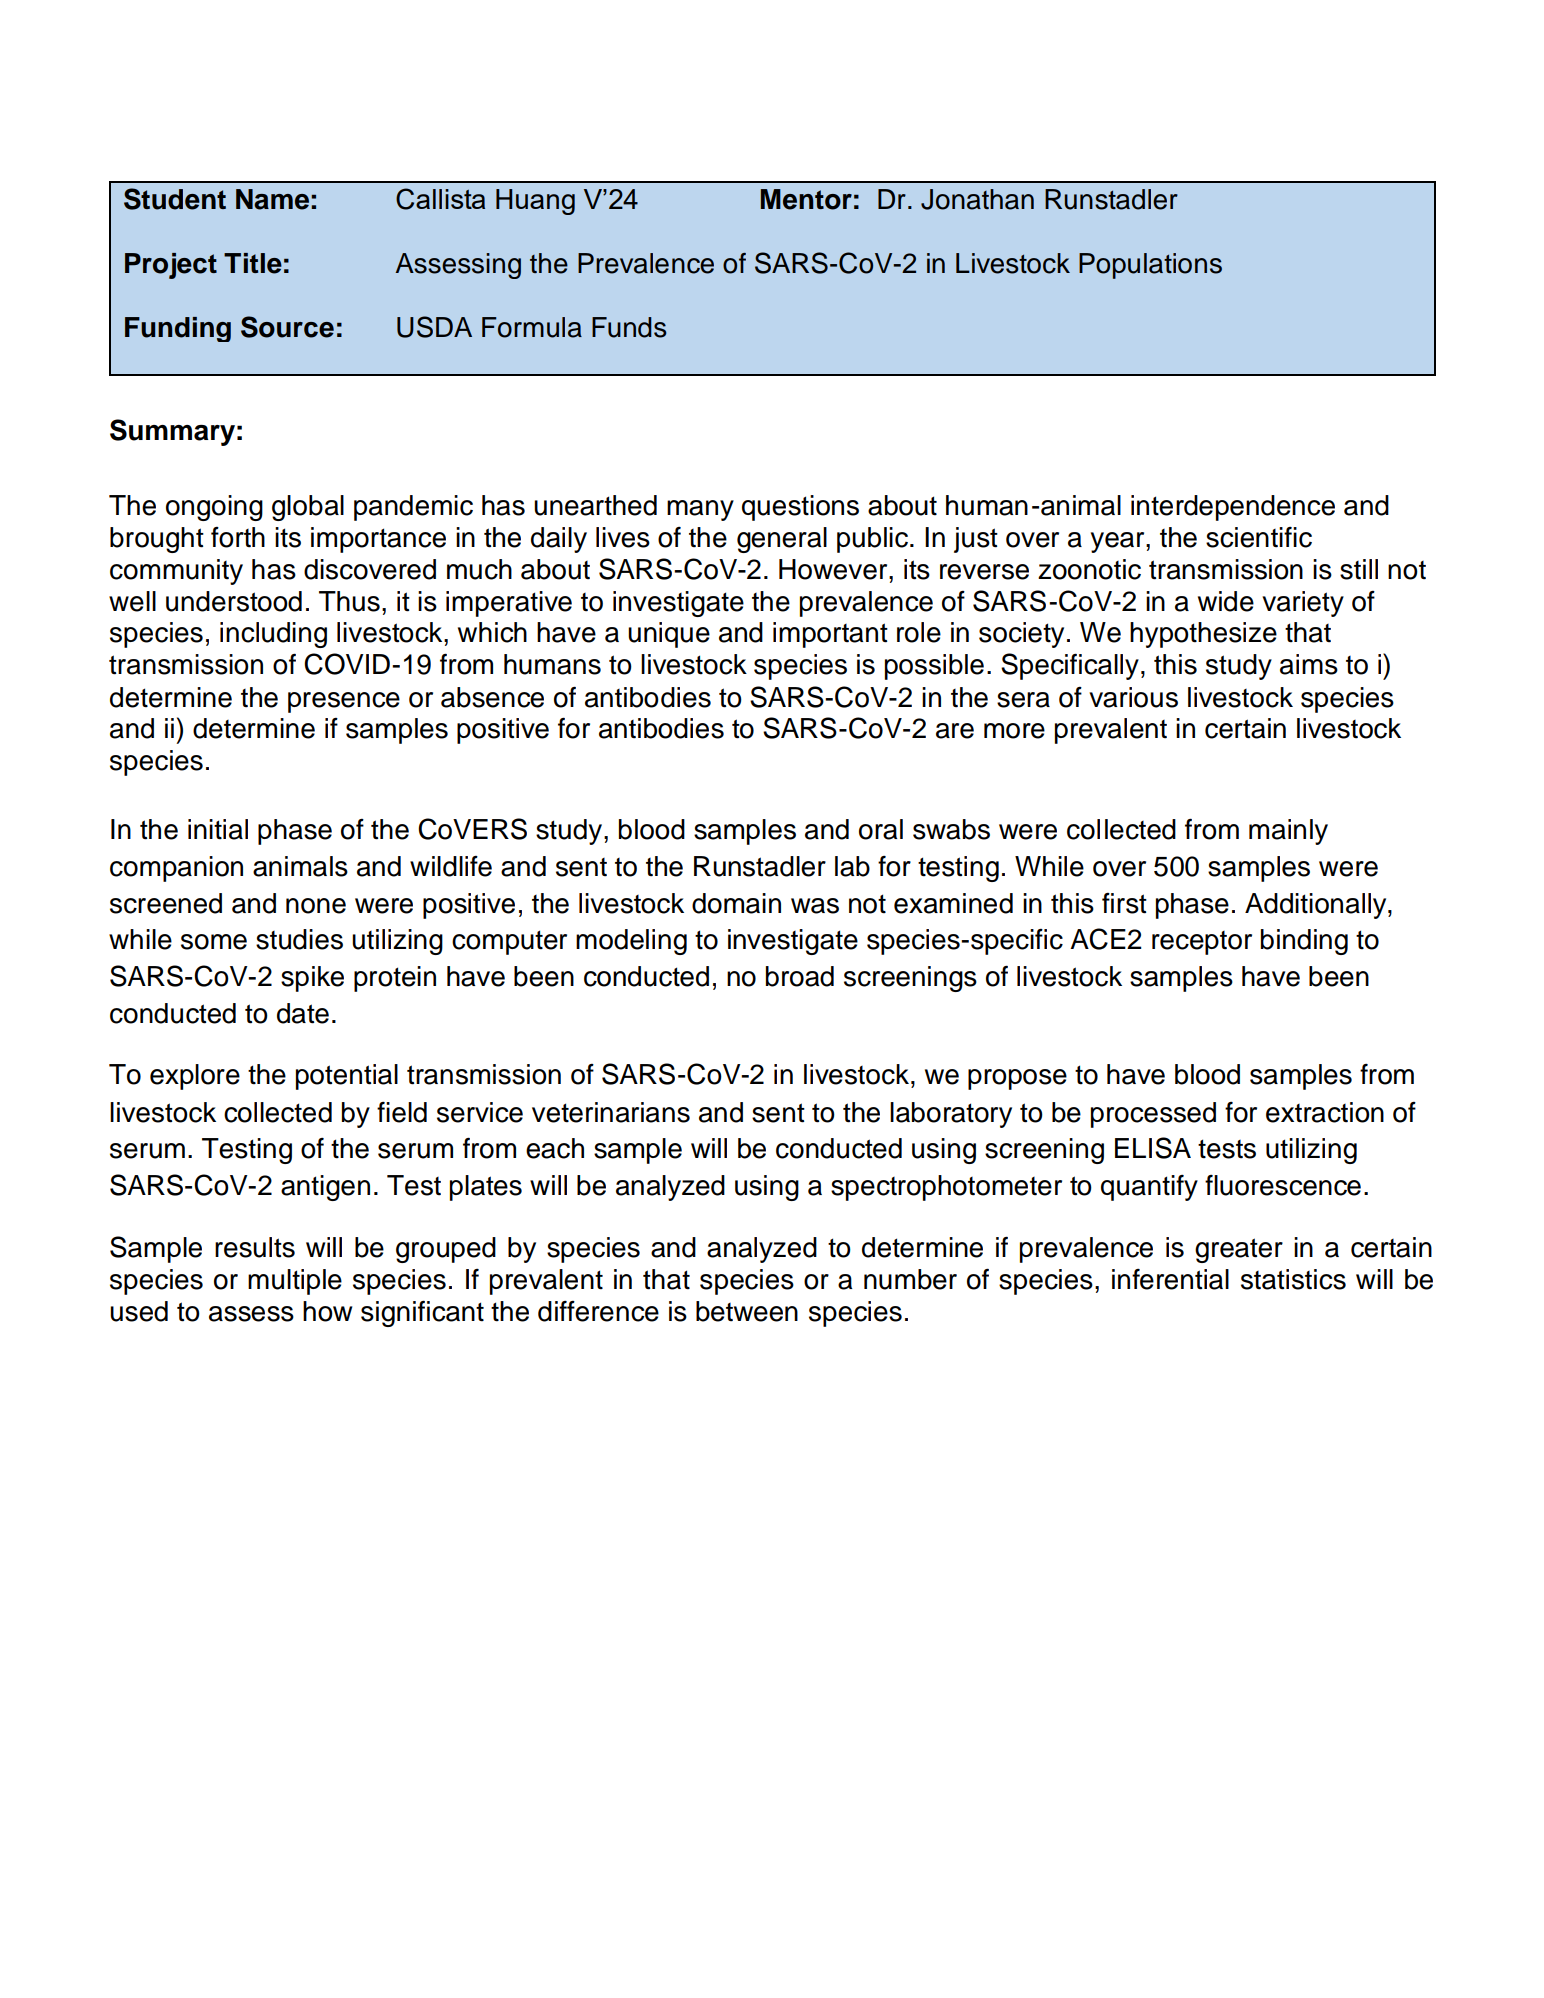 This page has height=1998, width=1544. Describe the element at coordinates (1150, 266) in the page. I see `Populations` at that location.
